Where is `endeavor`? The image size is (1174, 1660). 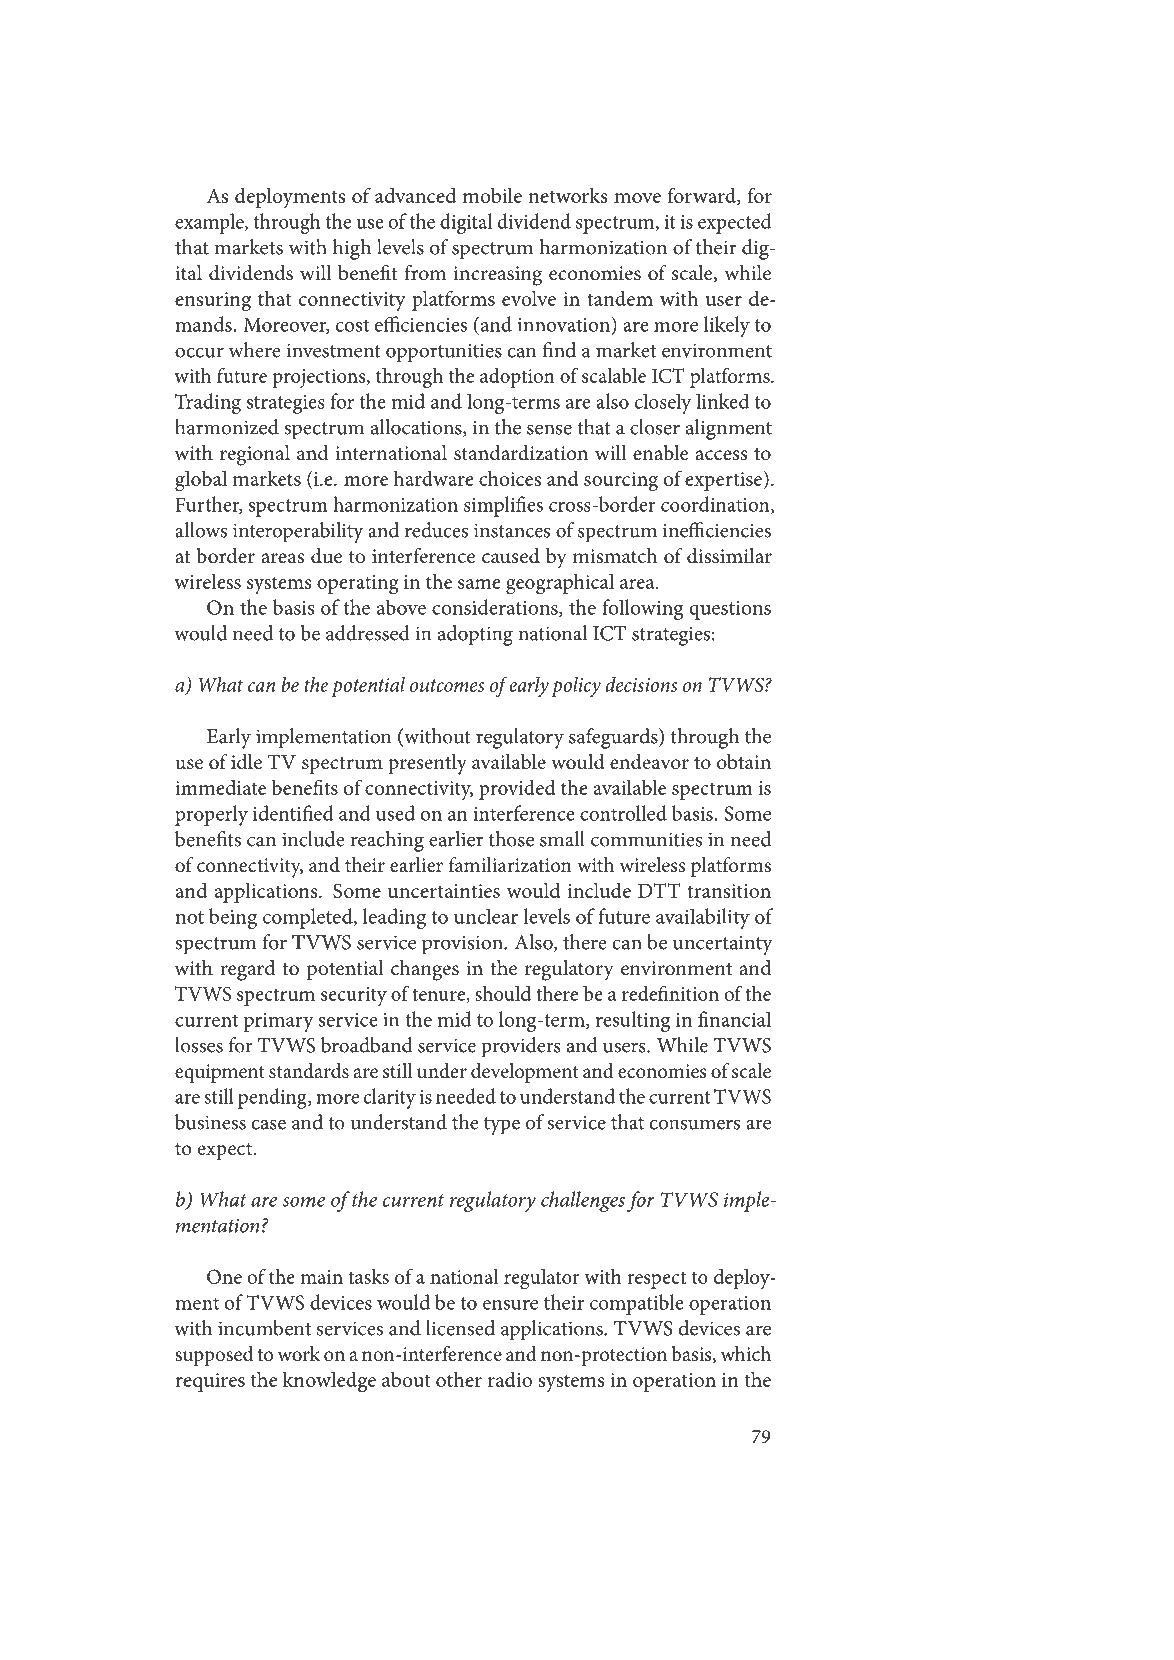
endeavor is located at coordinates (649, 762).
